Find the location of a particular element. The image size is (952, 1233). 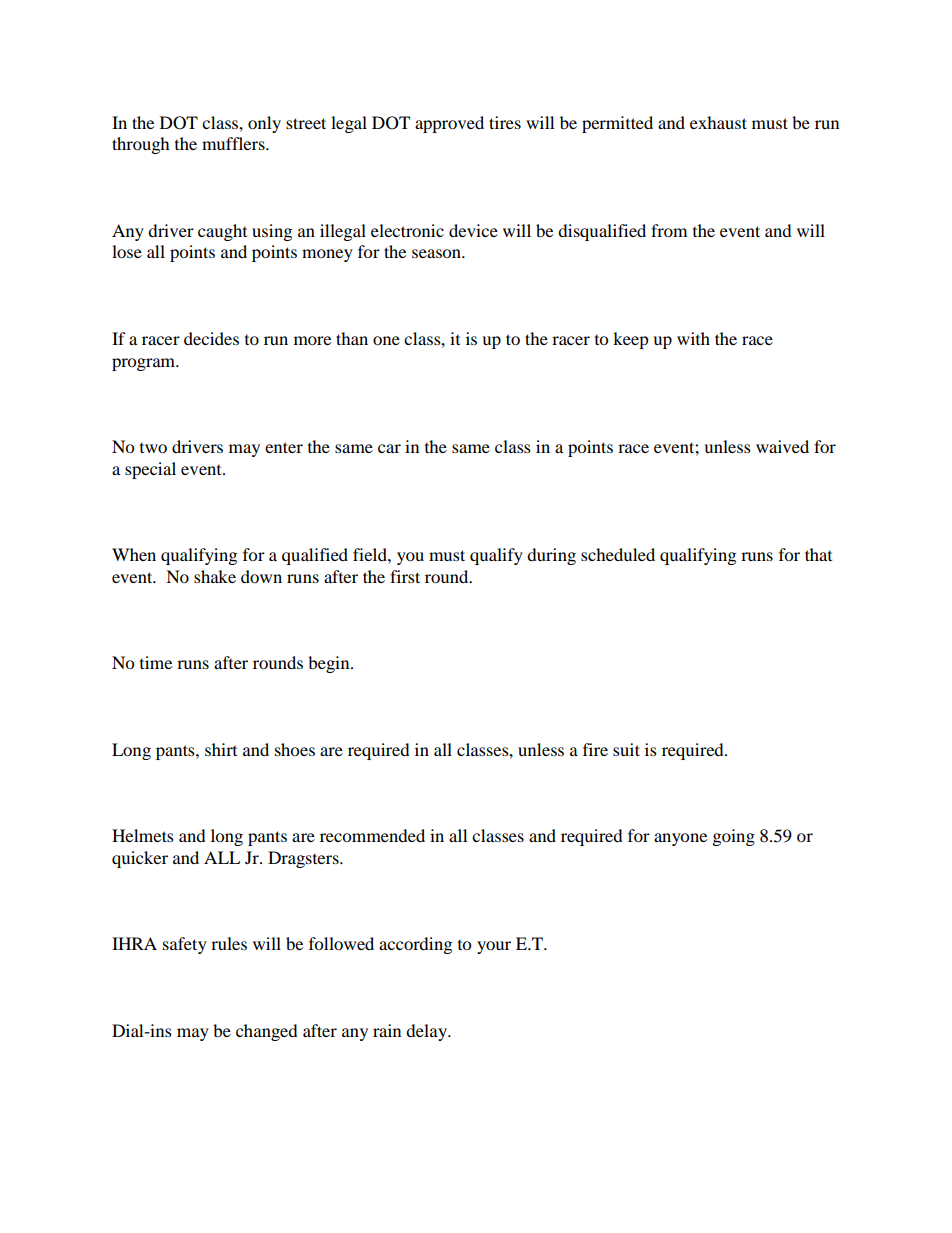

changed is located at coordinates (267, 1032).
